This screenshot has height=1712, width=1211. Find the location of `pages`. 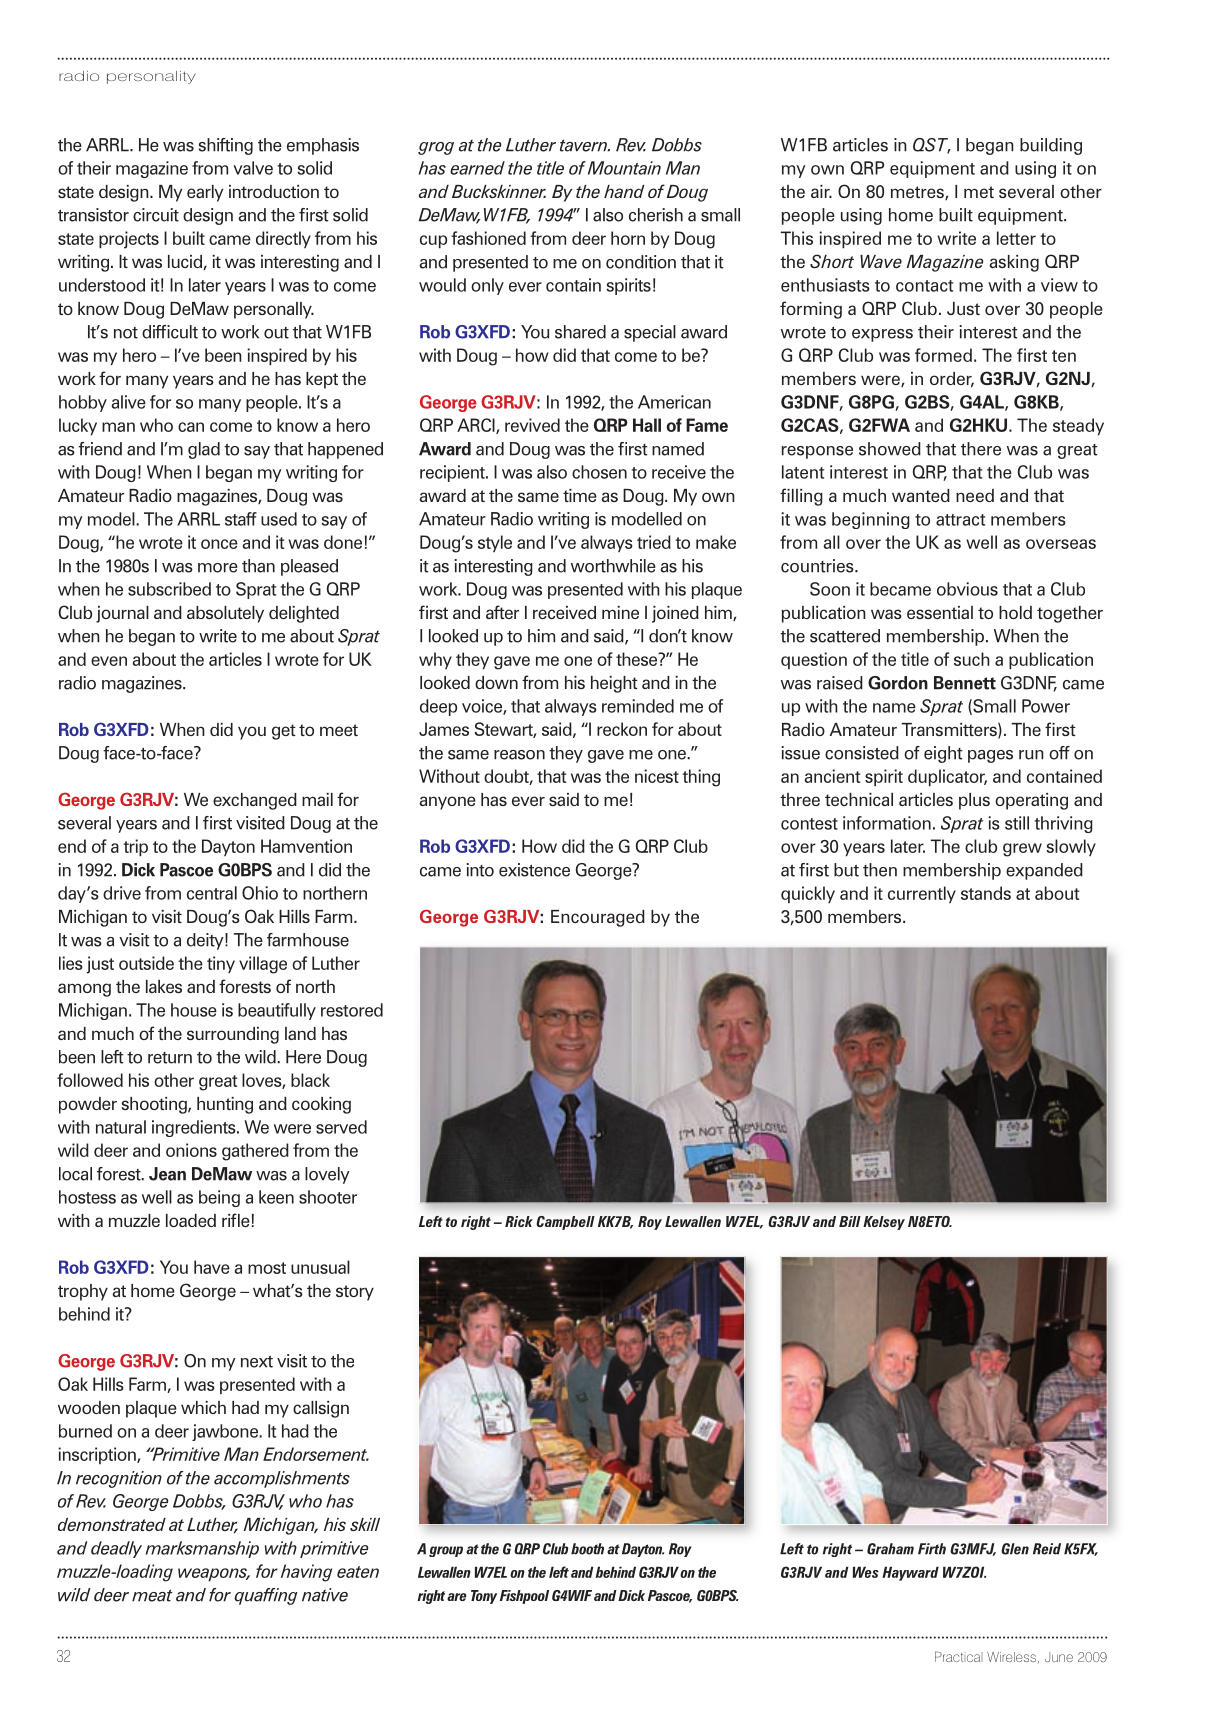

pages is located at coordinates (990, 756).
